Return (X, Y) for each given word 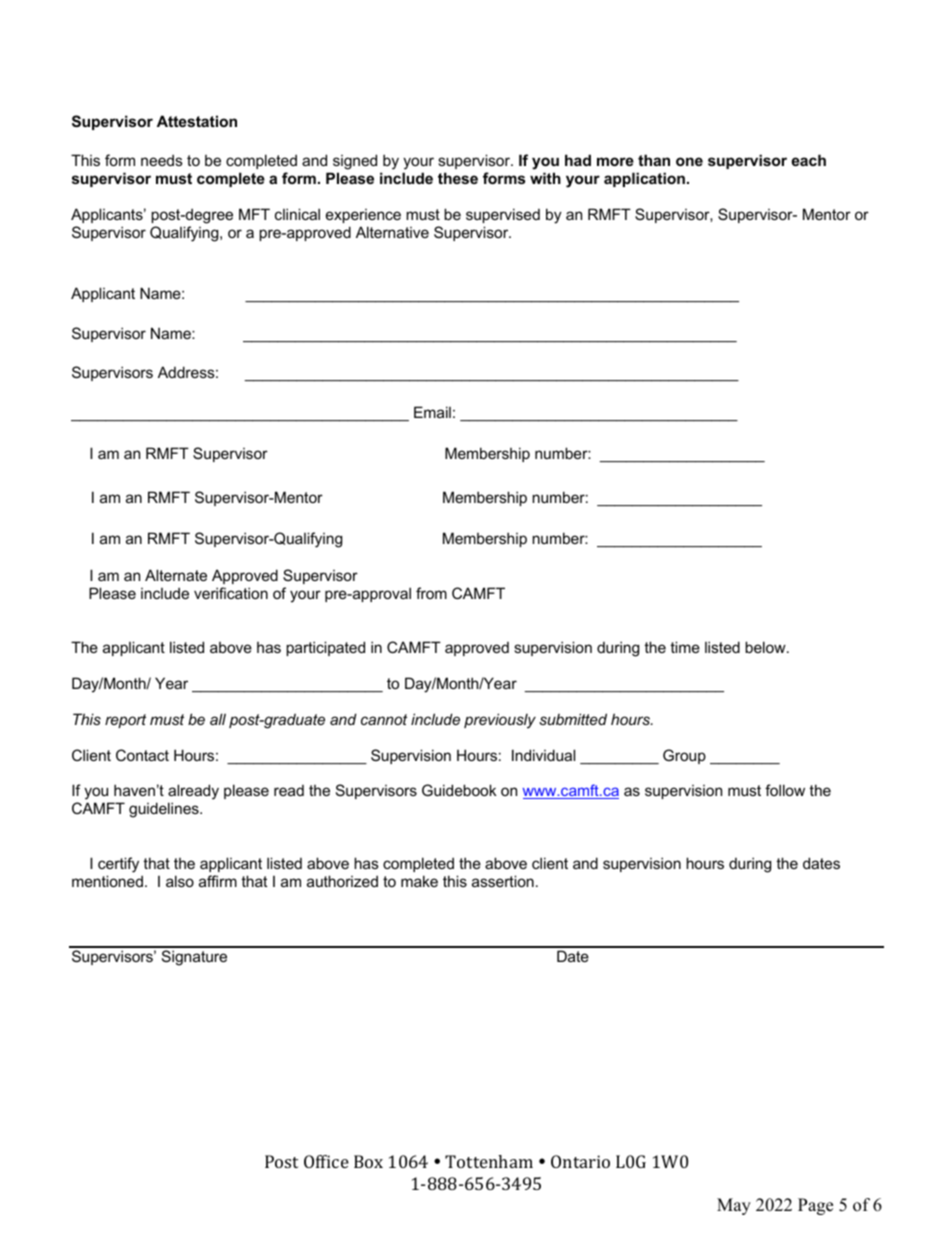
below (766, 647)
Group (684, 756)
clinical (297, 214)
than (654, 160)
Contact (142, 755)
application (644, 179)
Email (432, 412)
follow (785, 790)
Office (326, 1161)
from (431, 593)
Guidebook (459, 790)
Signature (194, 958)
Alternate (176, 575)
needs (162, 160)
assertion (503, 881)
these (458, 178)
